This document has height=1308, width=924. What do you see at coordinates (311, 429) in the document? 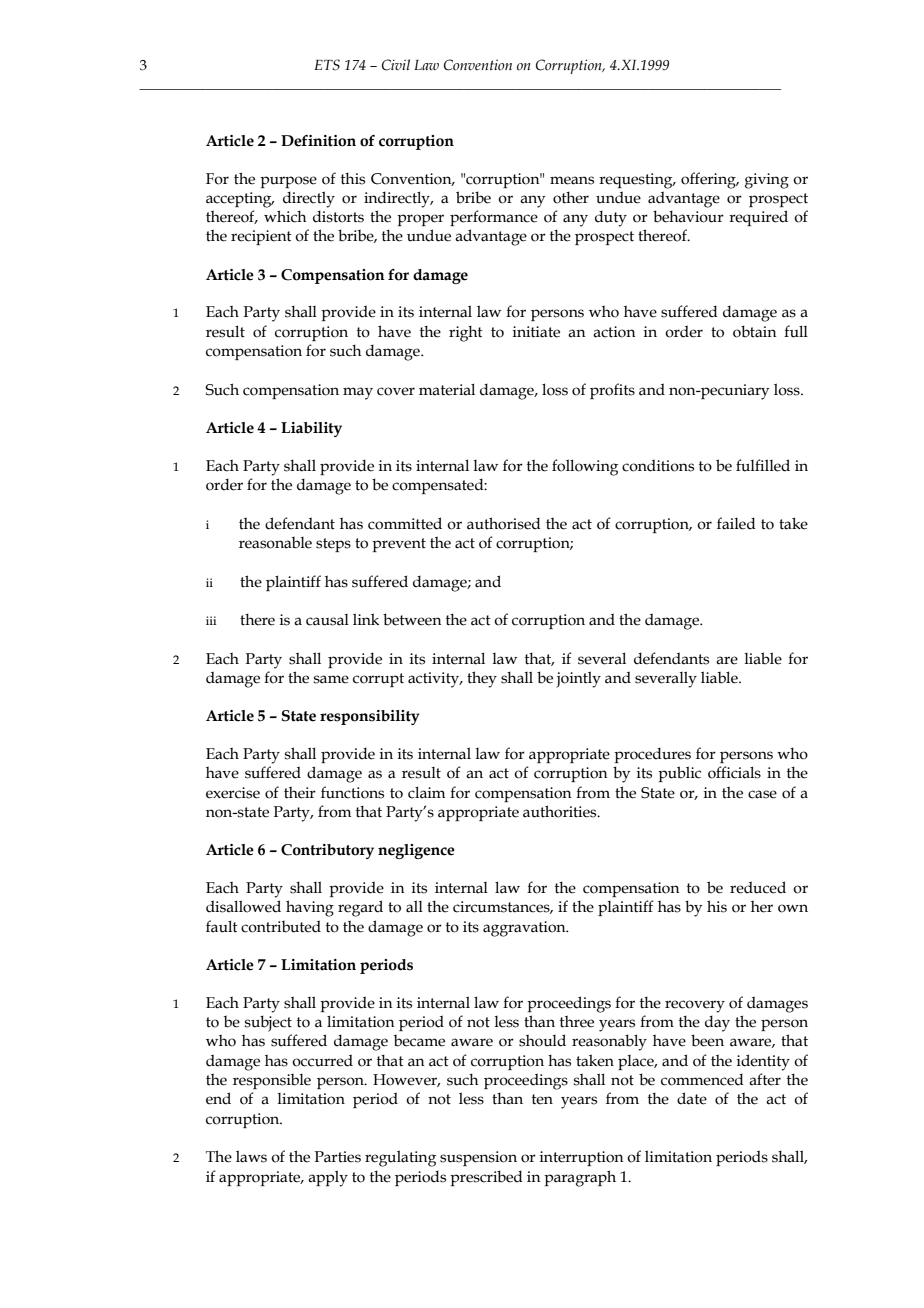
I see `Liability` at bounding box center [311, 429].
